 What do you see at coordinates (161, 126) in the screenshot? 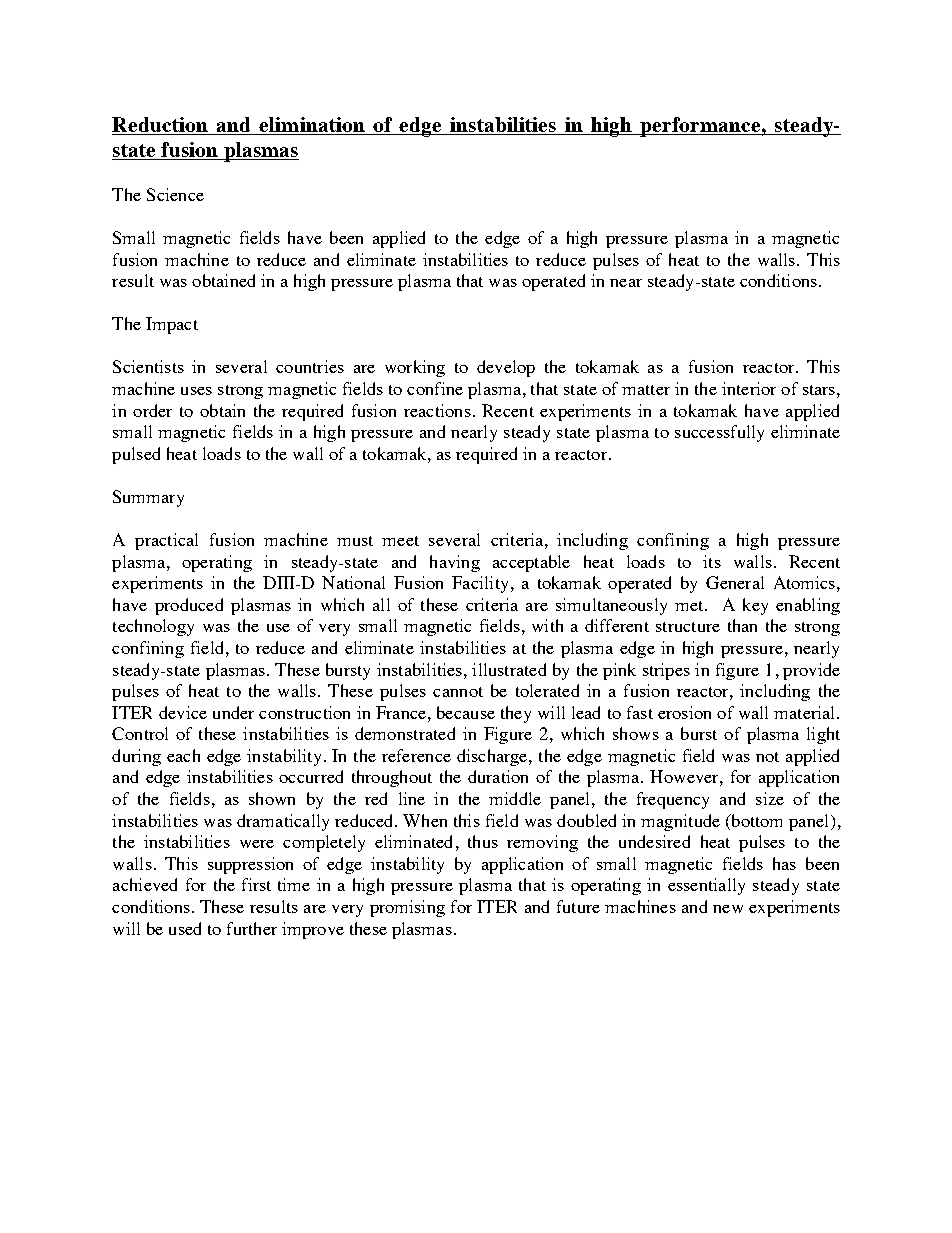
I see `Reduction` at bounding box center [161, 126].
